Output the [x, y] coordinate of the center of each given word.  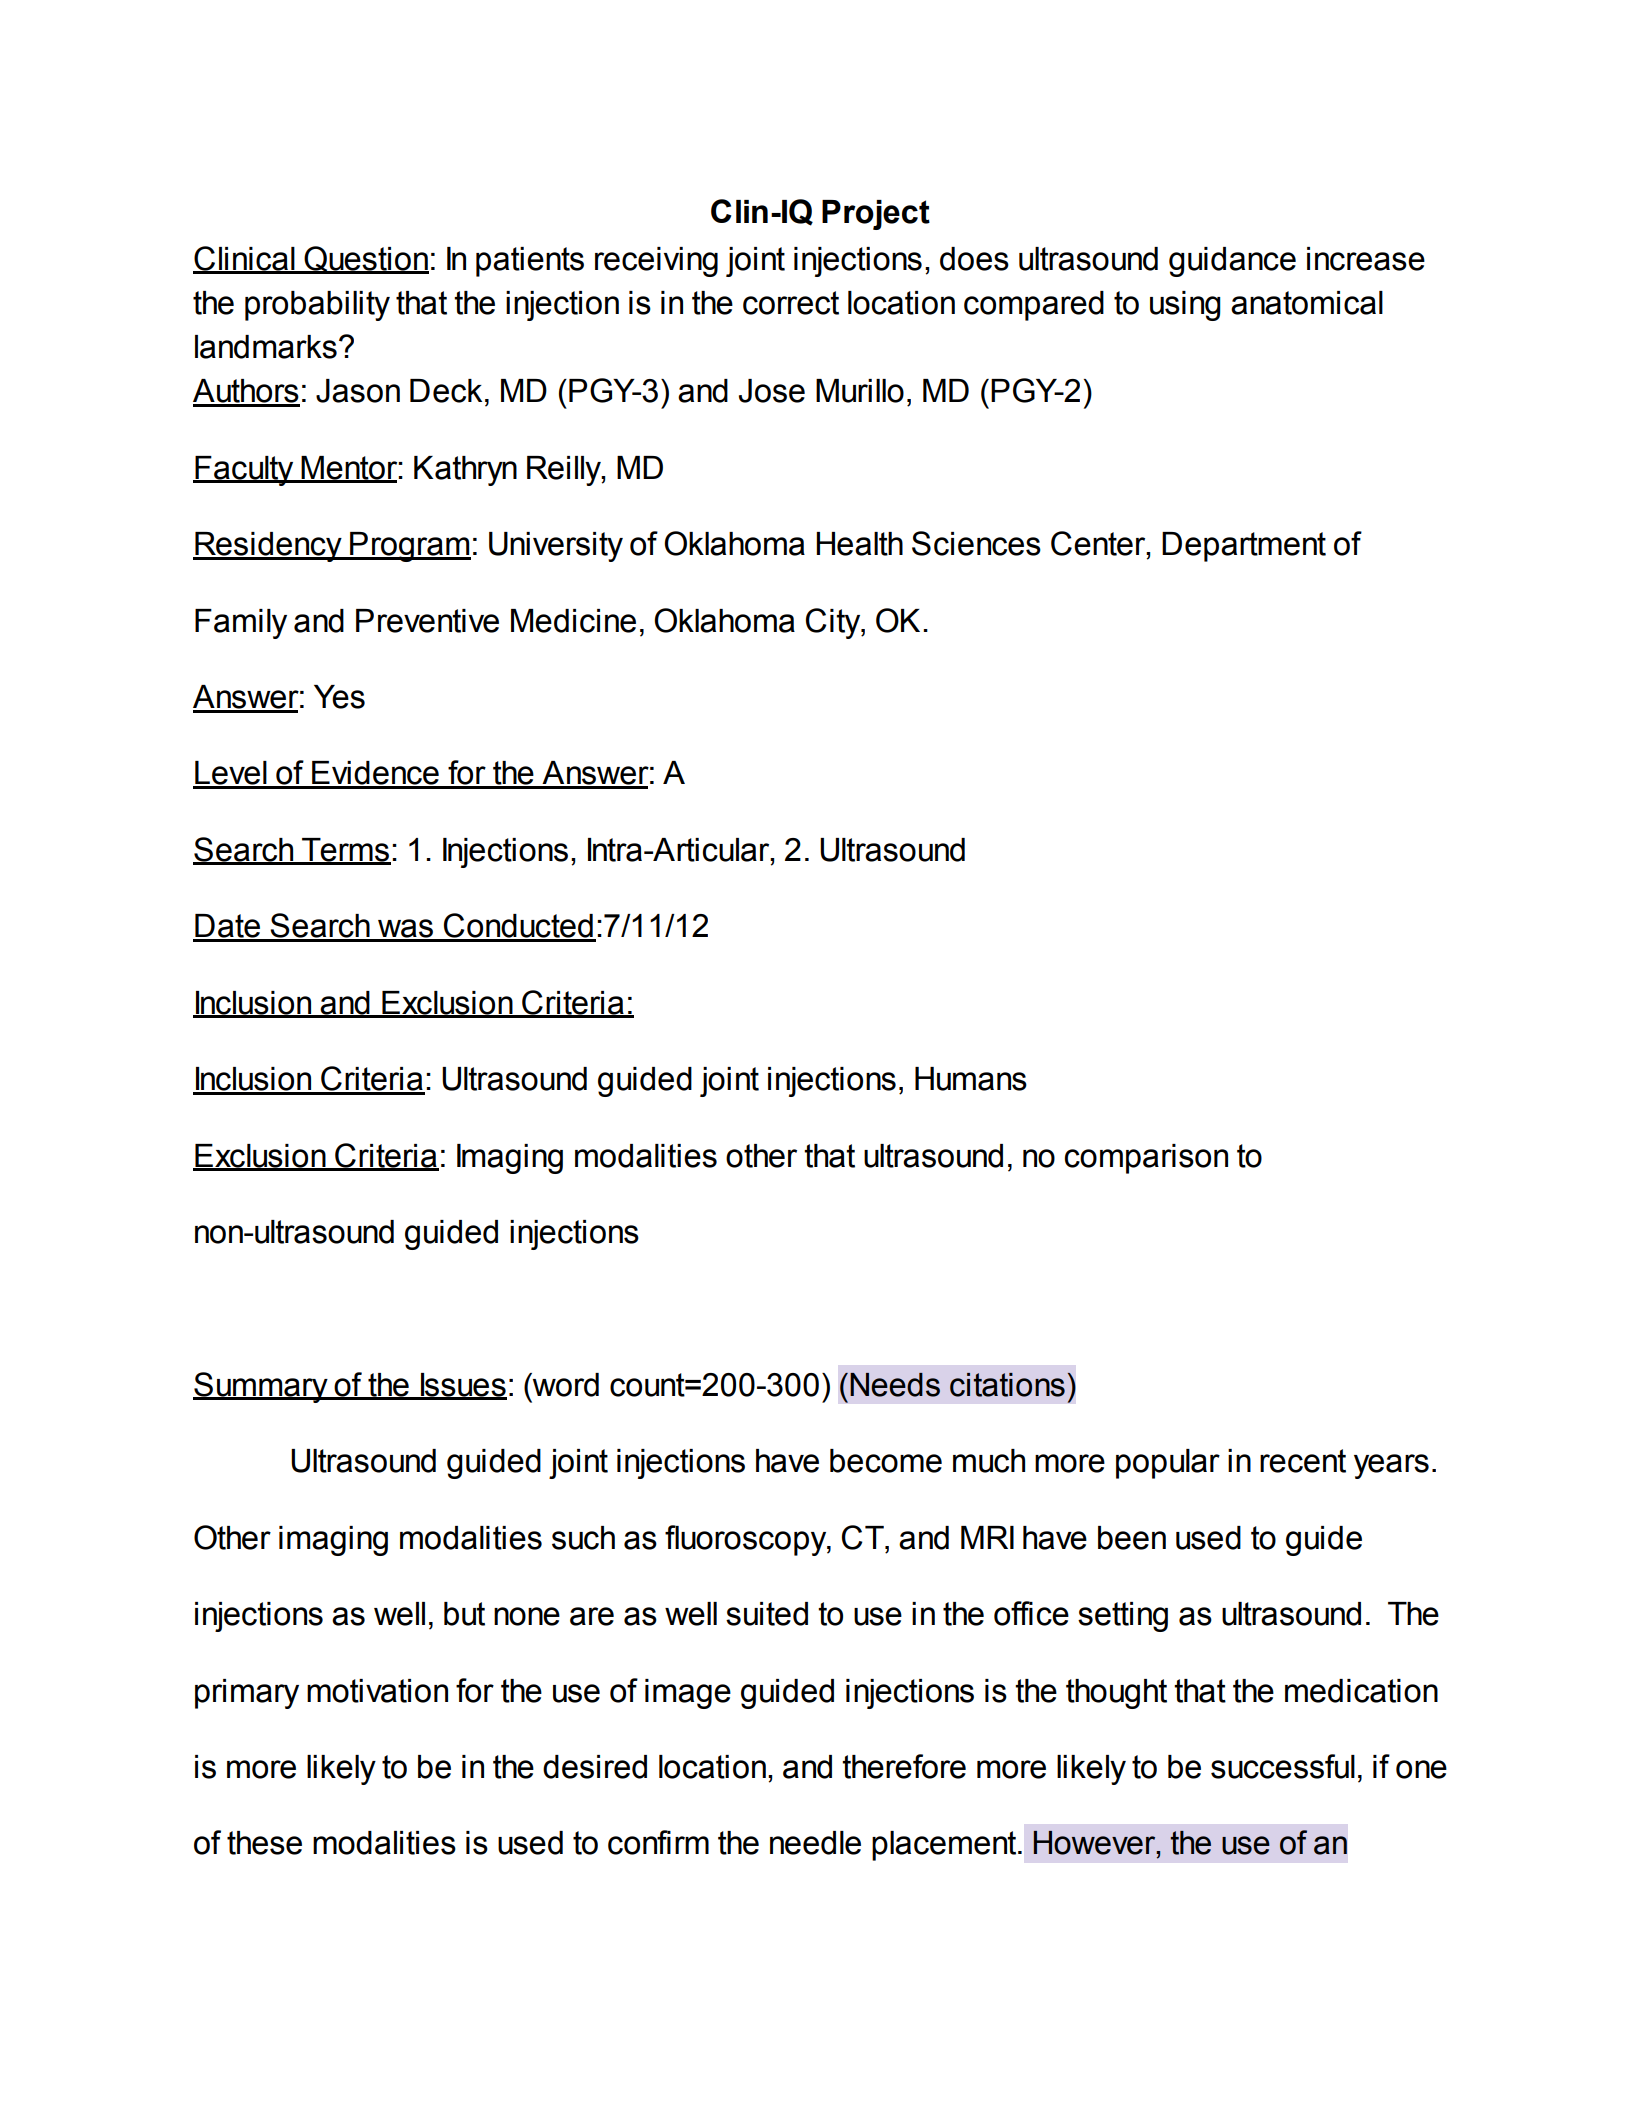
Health [859, 544]
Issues [463, 1386]
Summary [261, 1387]
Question [366, 260]
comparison [1146, 1159]
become [886, 1461]
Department [1244, 547]
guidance [1232, 262]
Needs [895, 1385]
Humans [971, 1079]
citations [1007, 1385]
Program [409, 547]
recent [1303, 1461]
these [264, 1843]
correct [791, 303]
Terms [345, 851]
